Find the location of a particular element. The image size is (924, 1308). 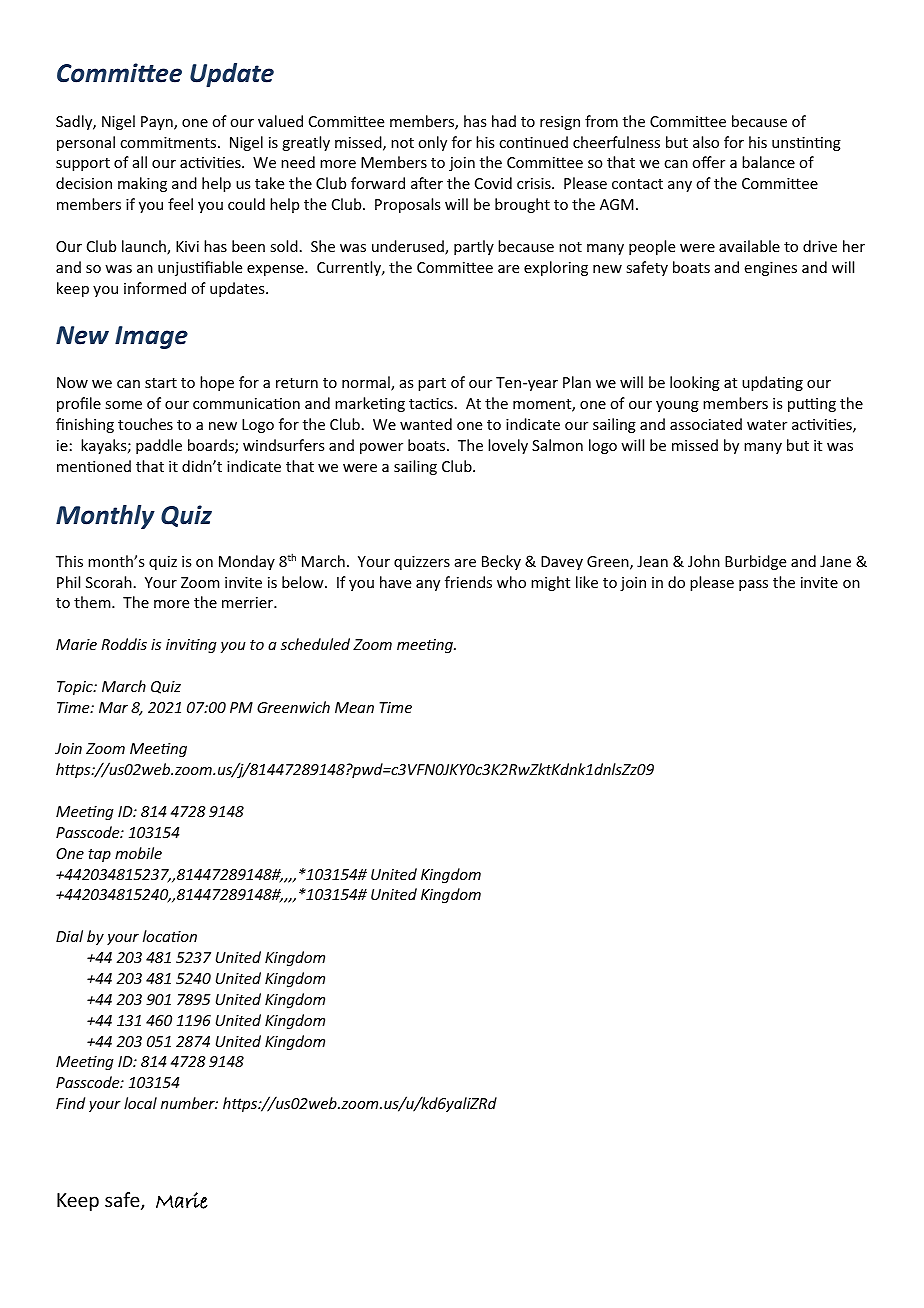

local is located at coordinates (140, 1103).
